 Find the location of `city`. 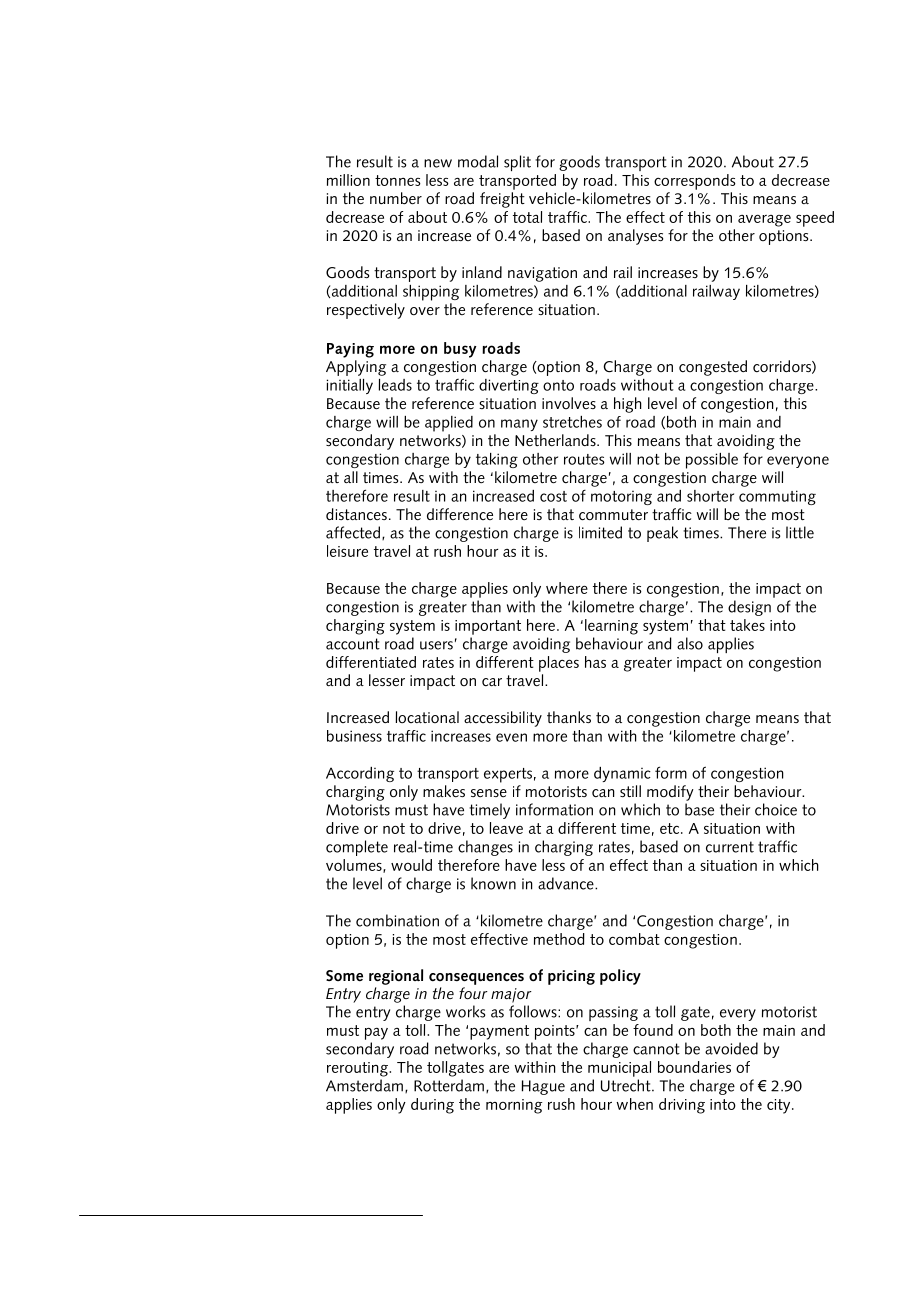

city is located at coordinates (780, 1106).
